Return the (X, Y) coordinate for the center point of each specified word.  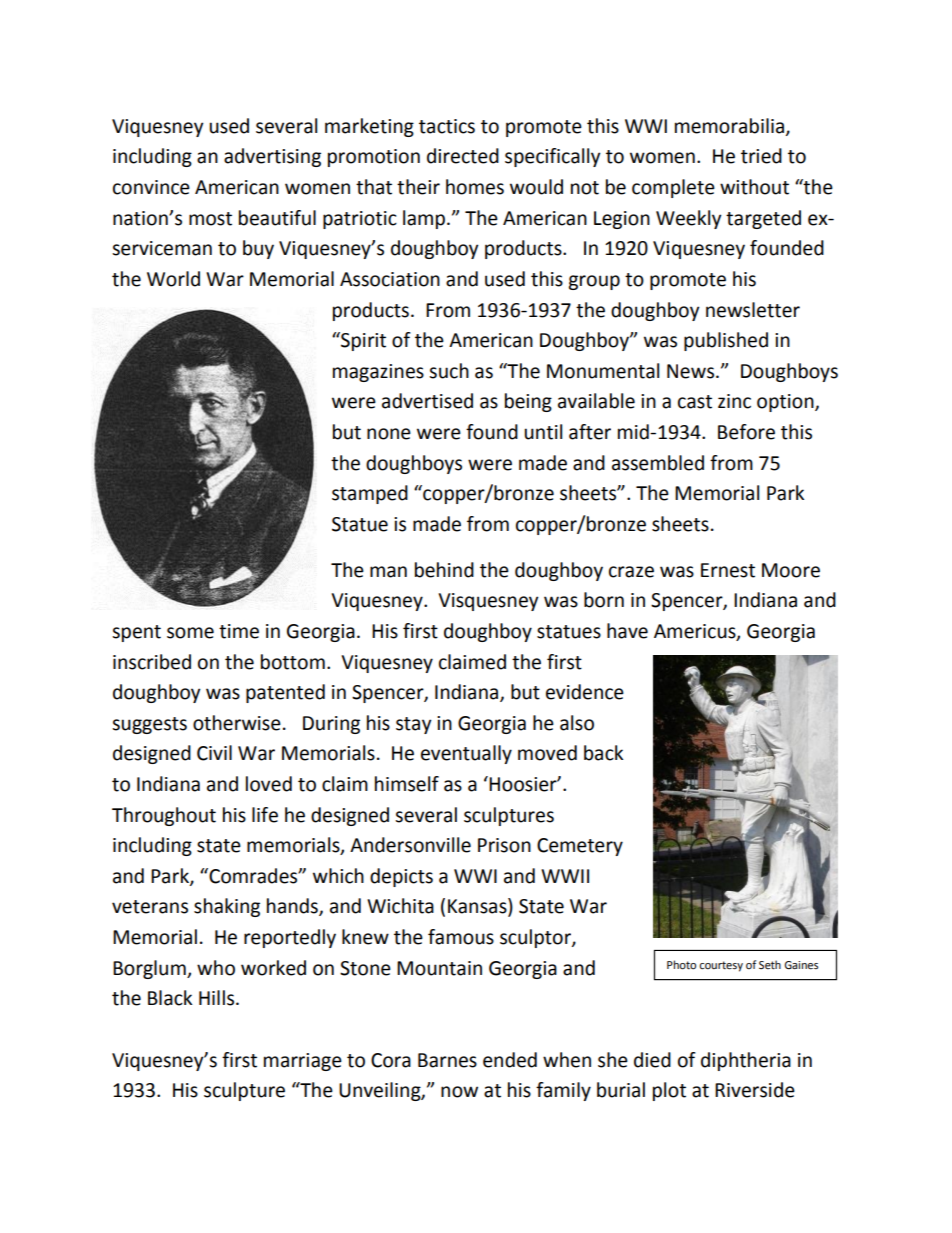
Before (746, 432)
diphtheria (746, 1061)
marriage (303, 1062)
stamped (370, 494)
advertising (272, 157)
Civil (214, 753)
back (603, 753)
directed (463, 156)
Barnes (447, 1060)
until (543, 432)
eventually (466, 754)
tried (761, 156)
